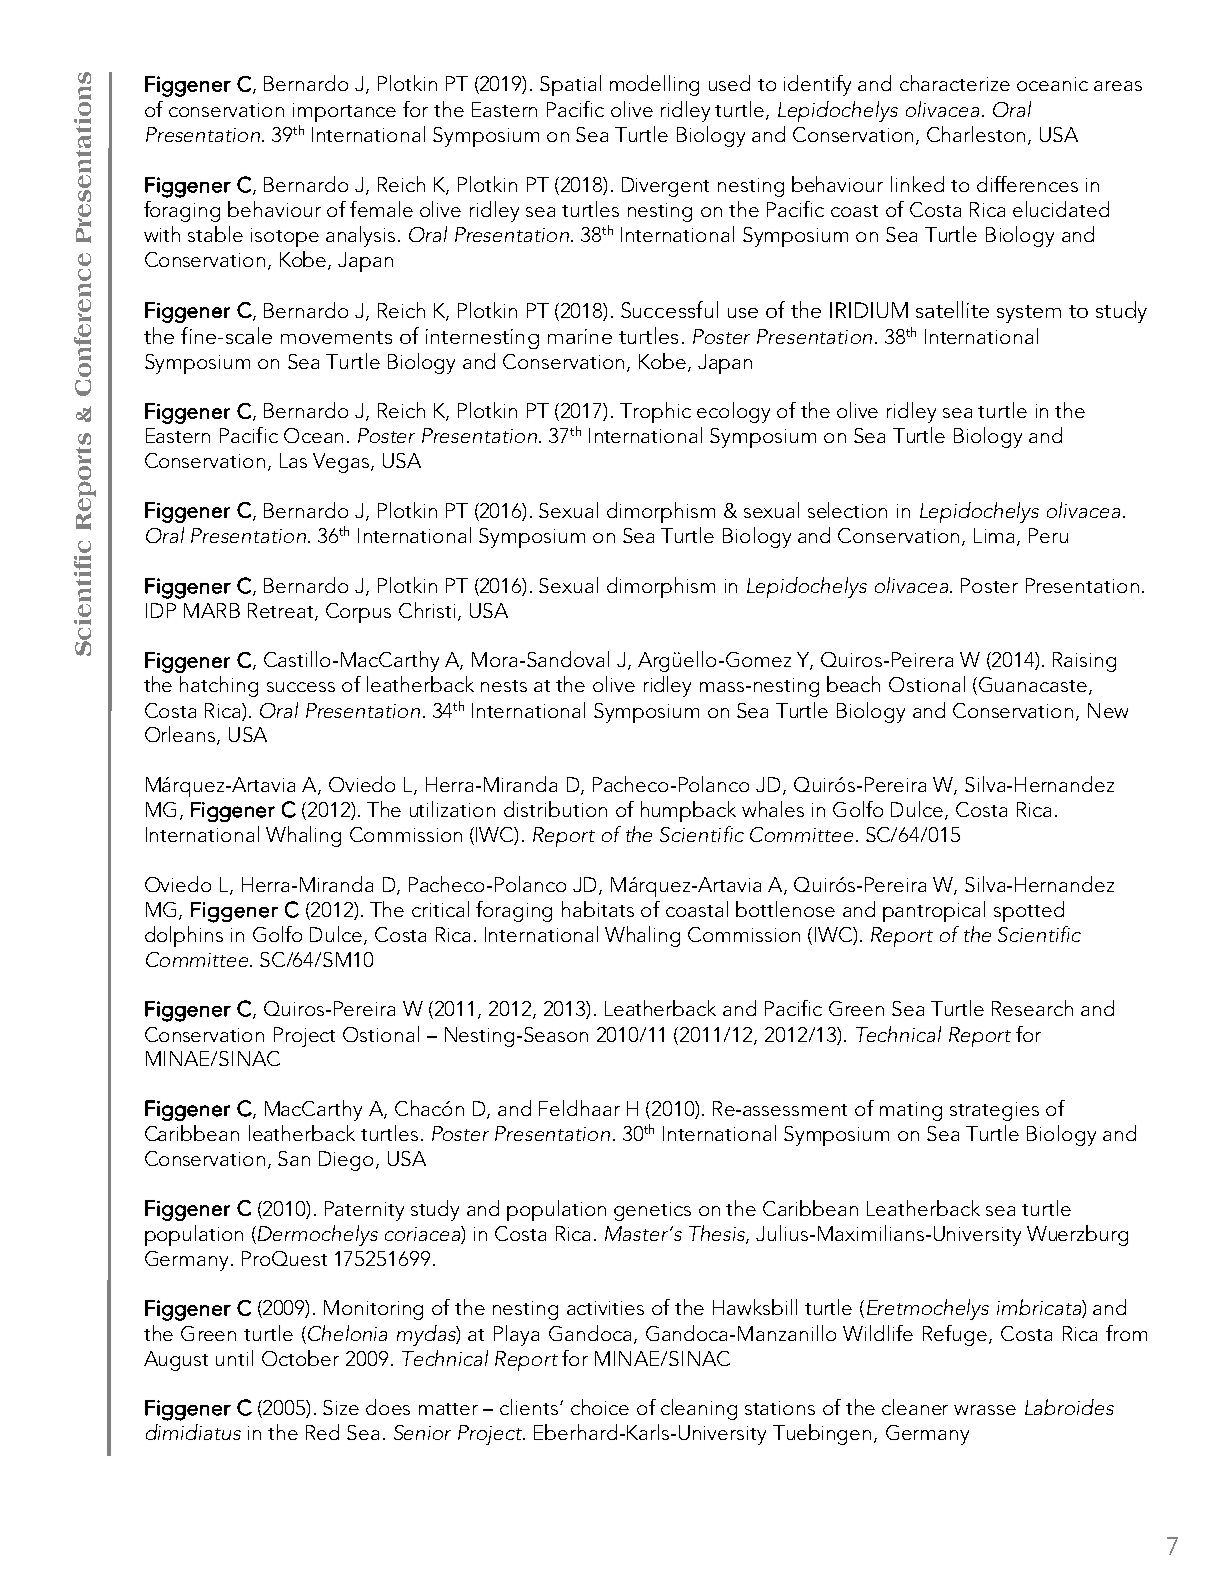  What do you see at coordinates (600, 1407) in the screenshot?
I see `choice` at bounding box center [600, 1407].
